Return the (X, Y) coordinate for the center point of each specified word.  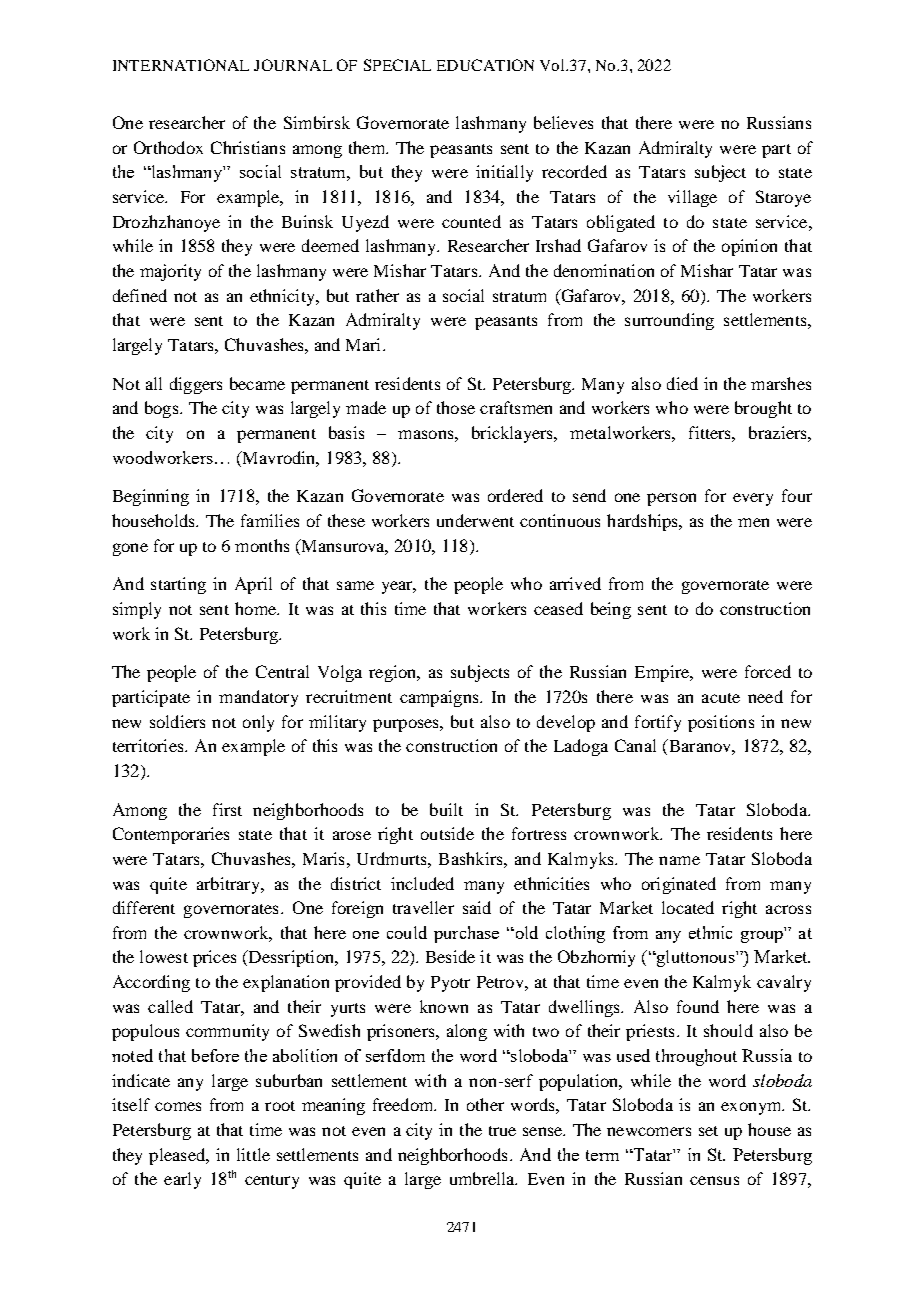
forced (768, 671)
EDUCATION (485, 65)
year (399, 587)
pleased (178, 1156)
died (682, 383)
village (692, 198)
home (257, 608)
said (477, 907)
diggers (196, 385)
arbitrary (229, 885)
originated (679, 885)
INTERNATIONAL (181, 65)
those (456, 407)
